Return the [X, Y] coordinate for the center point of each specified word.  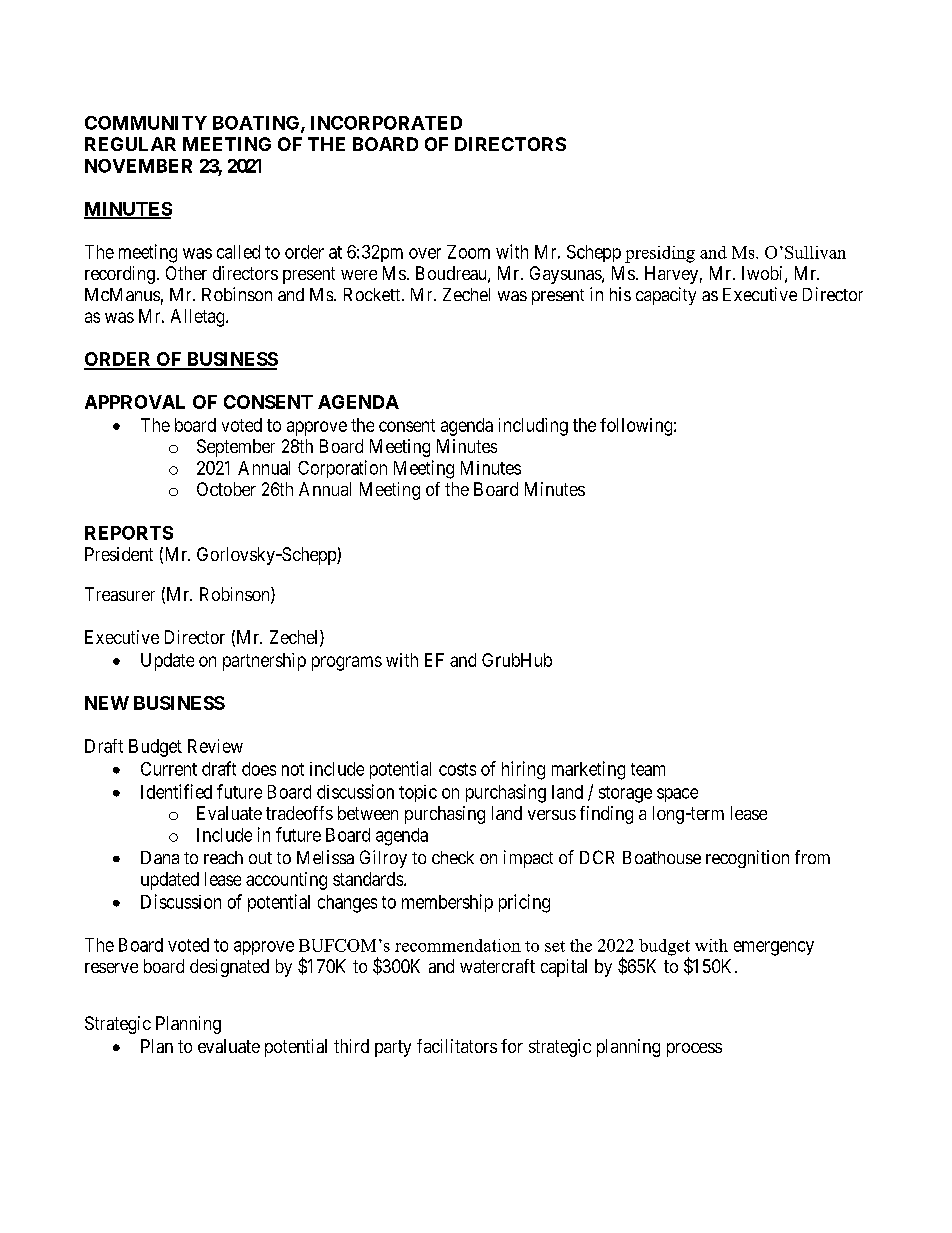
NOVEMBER [138, 166]
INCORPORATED [386, 123]
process [694, 1050]
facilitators [457, 1046]
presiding [660, 254]
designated [229, 968]
